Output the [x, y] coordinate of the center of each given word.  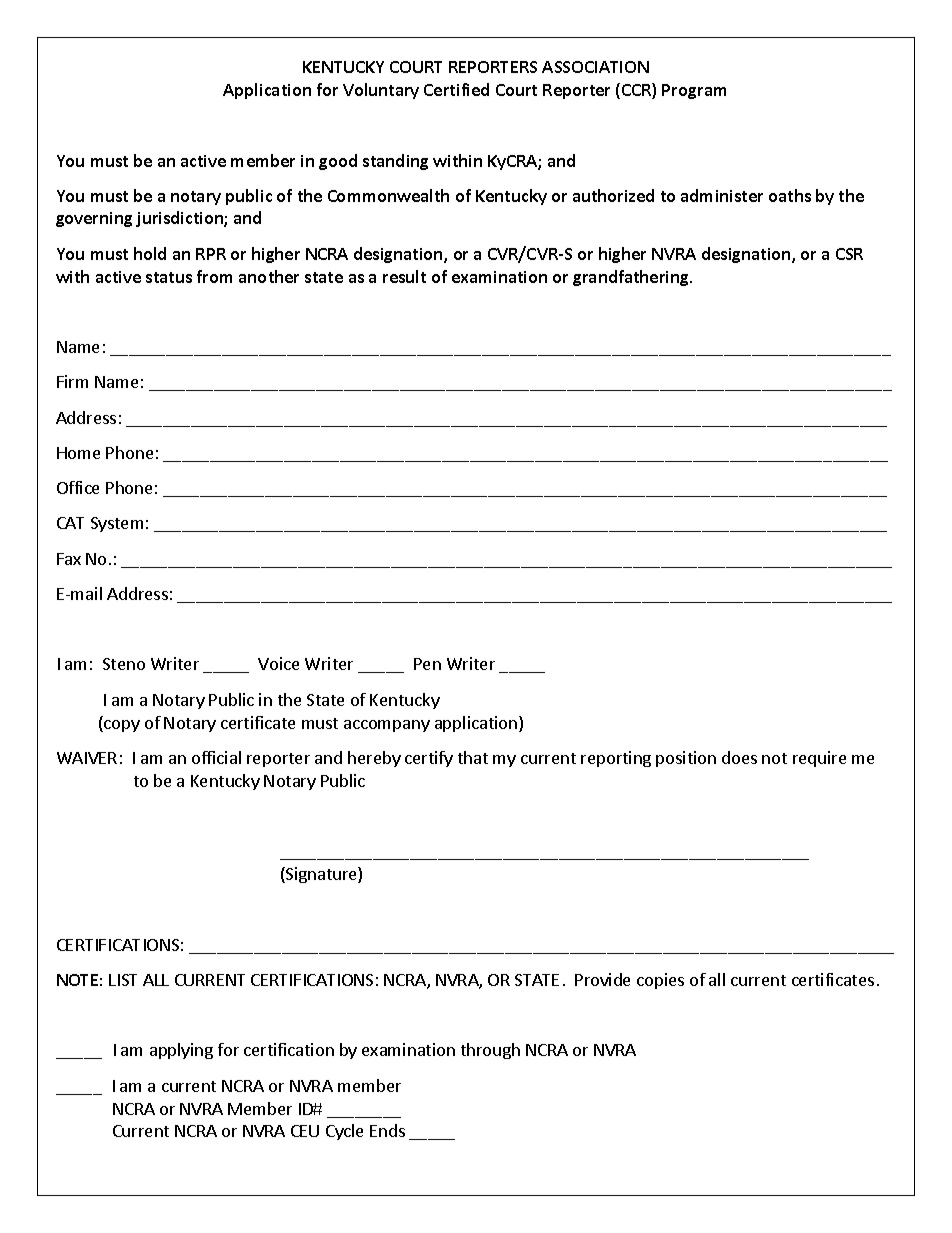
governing [94, 219]
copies [660, 981]
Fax [69, 559]
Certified [456, 89]
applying [181, 1051]
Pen [427, 664]
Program [694, 91]
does [739, 757]
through [490, 1051]
